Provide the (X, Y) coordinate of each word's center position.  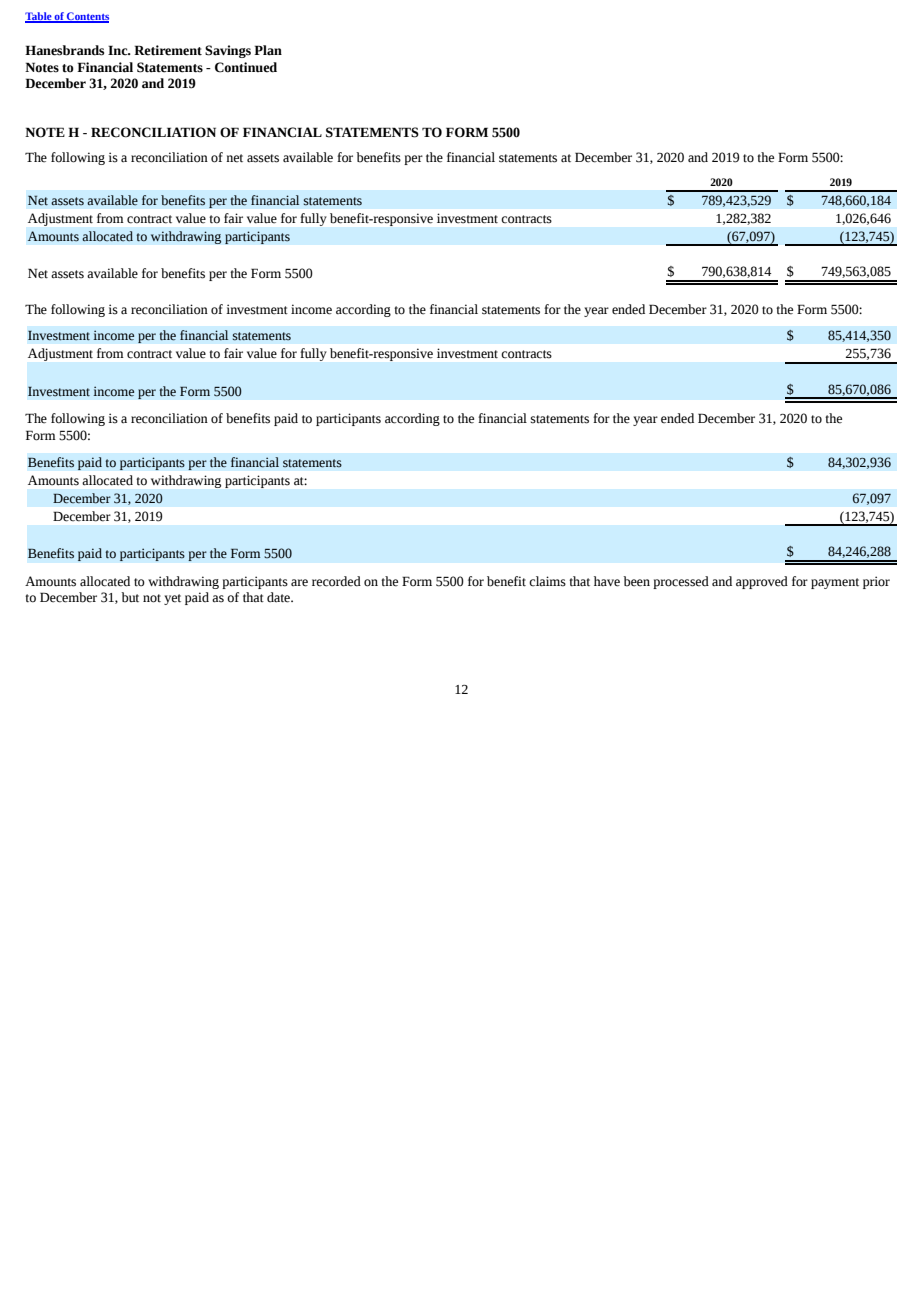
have (607, 581)
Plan (268, 50)
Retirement (168, 50)
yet (172, 599)
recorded (336, 581)
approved (762, 582)
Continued (246, 67)
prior (876, 582)
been (636, 581)
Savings (228, 51)
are (299, 583)
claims (547, 581)
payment (835, 583)
